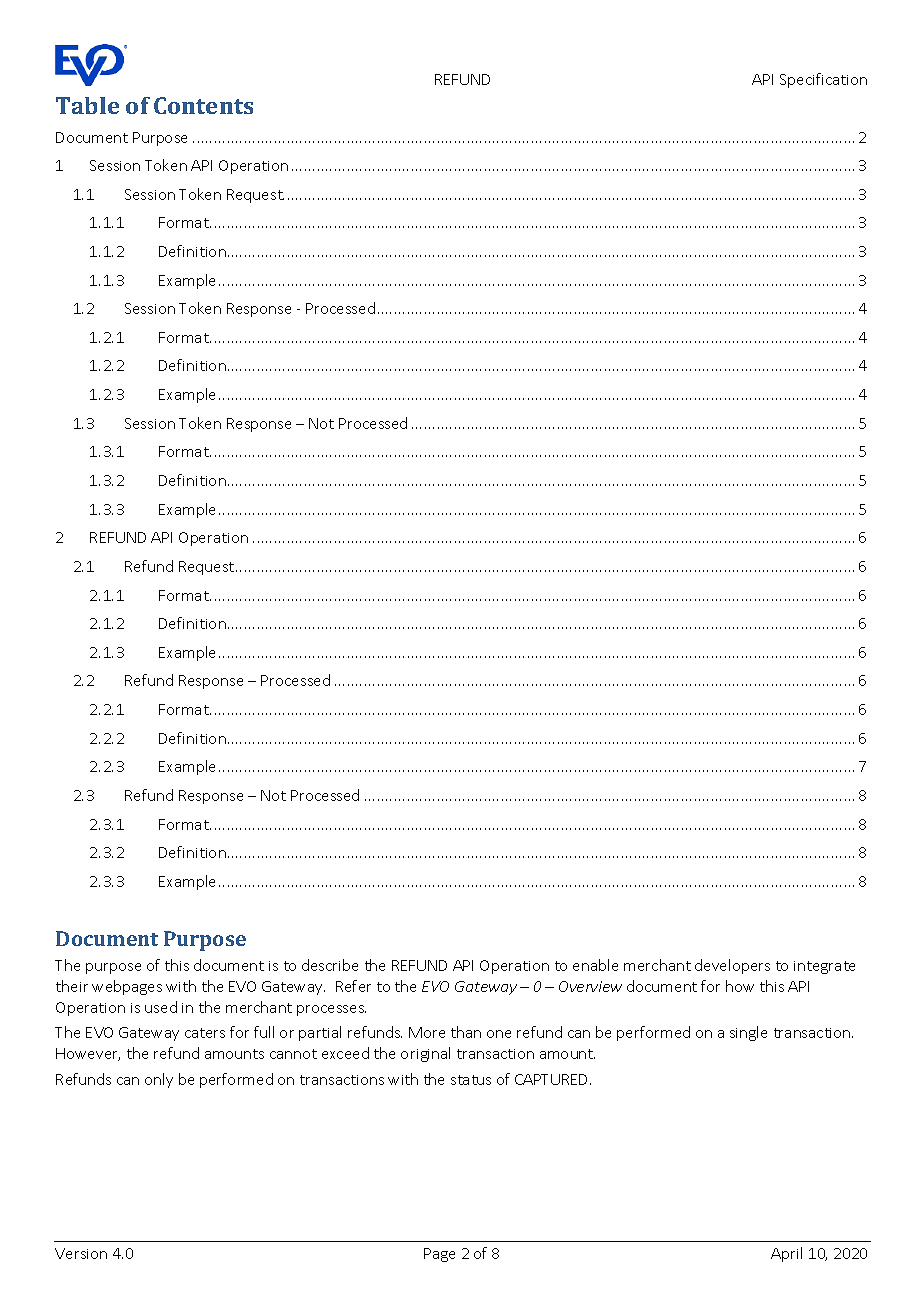 This page has height=1308, width=924. I want to click on developers, so click(732, 966).
